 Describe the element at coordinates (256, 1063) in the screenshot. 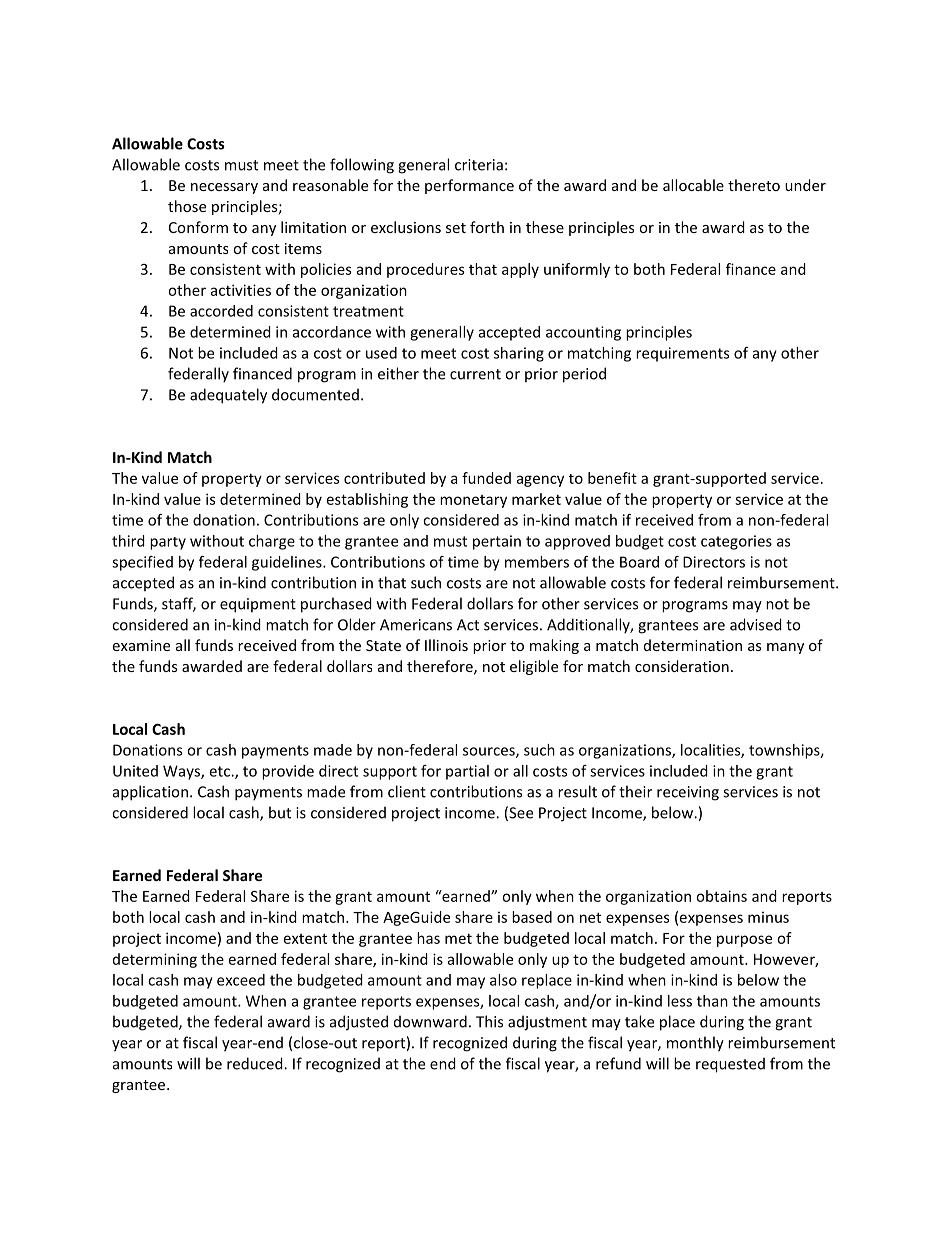

I see `reduced` at that location.
